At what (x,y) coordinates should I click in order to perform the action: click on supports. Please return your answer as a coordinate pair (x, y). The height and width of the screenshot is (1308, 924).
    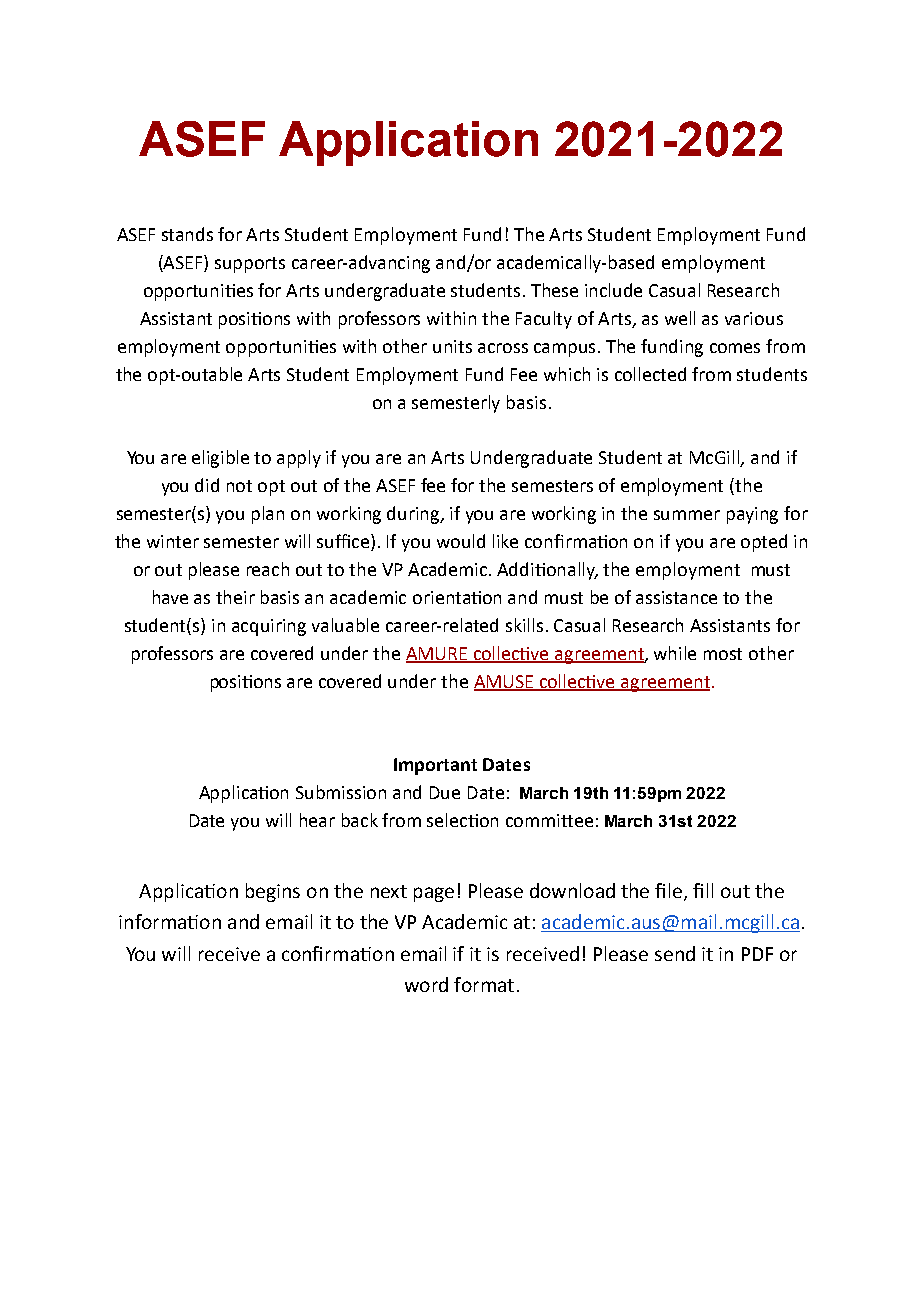
    Looking at the image, I should click on (250, 265).
